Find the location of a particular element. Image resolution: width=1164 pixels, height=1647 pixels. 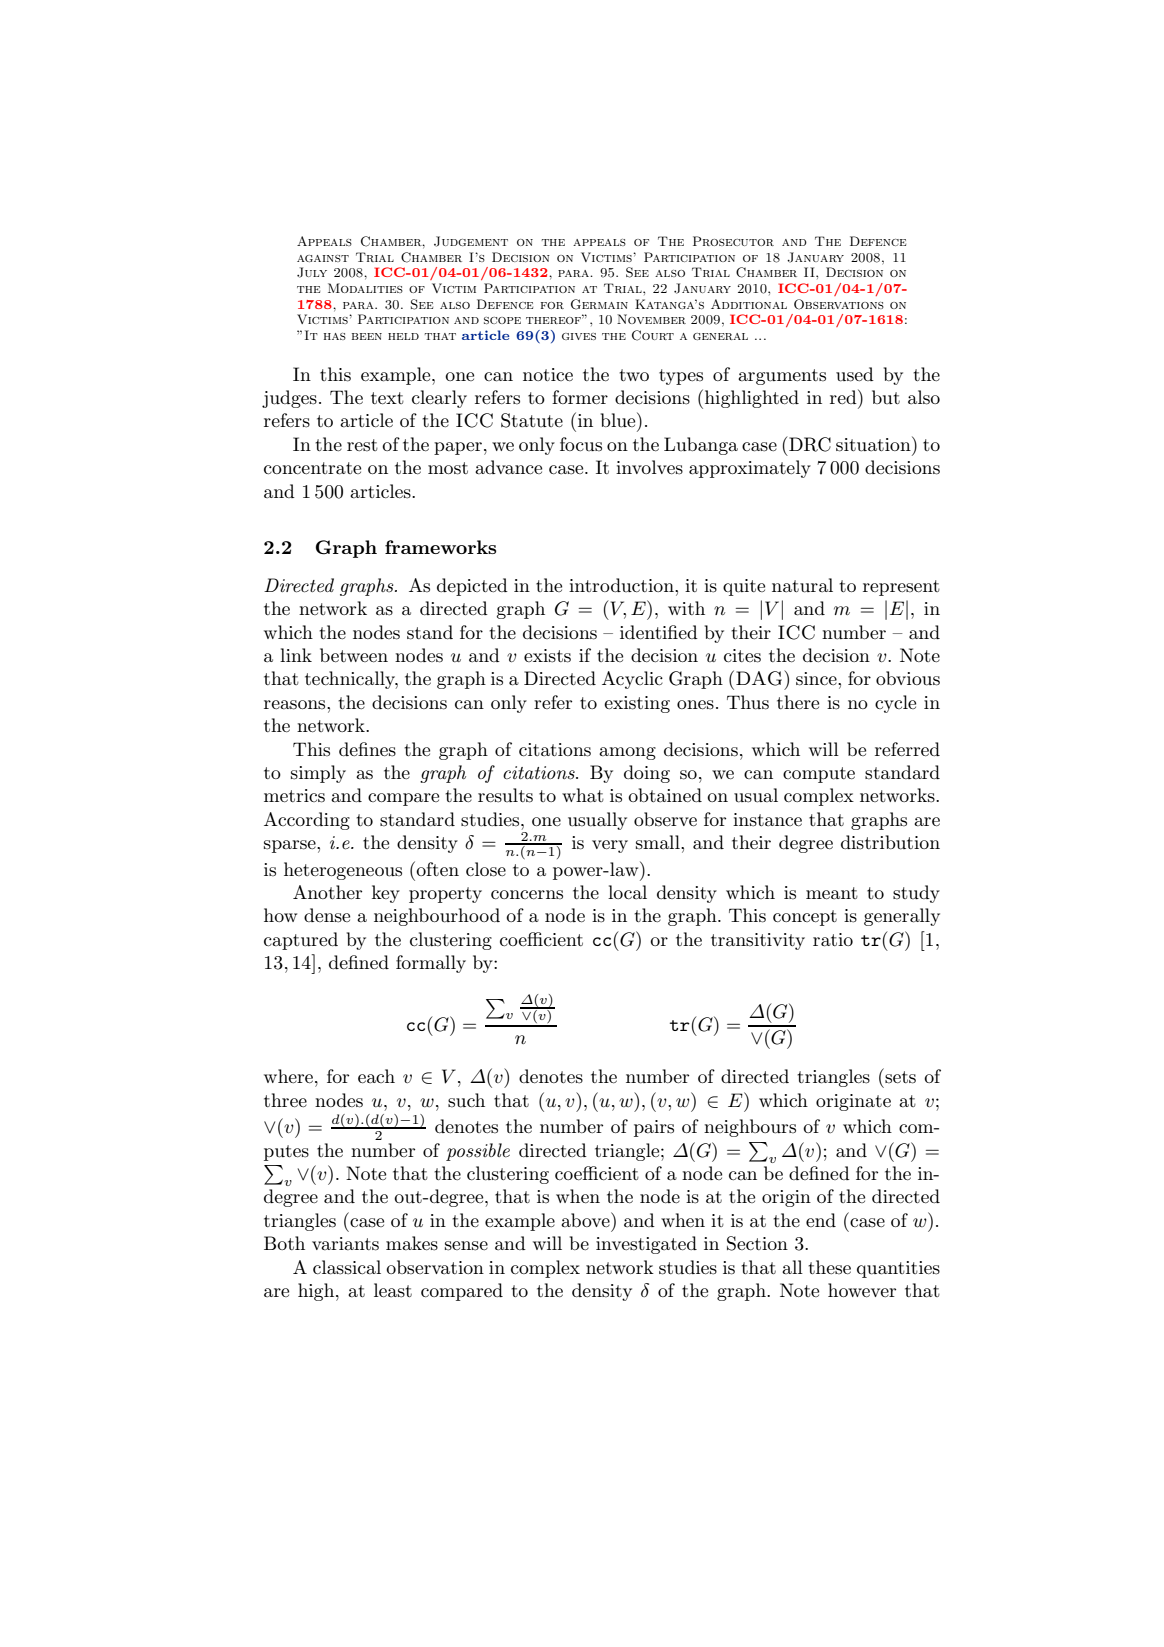

classical is located at coordinates (347, 1267).
